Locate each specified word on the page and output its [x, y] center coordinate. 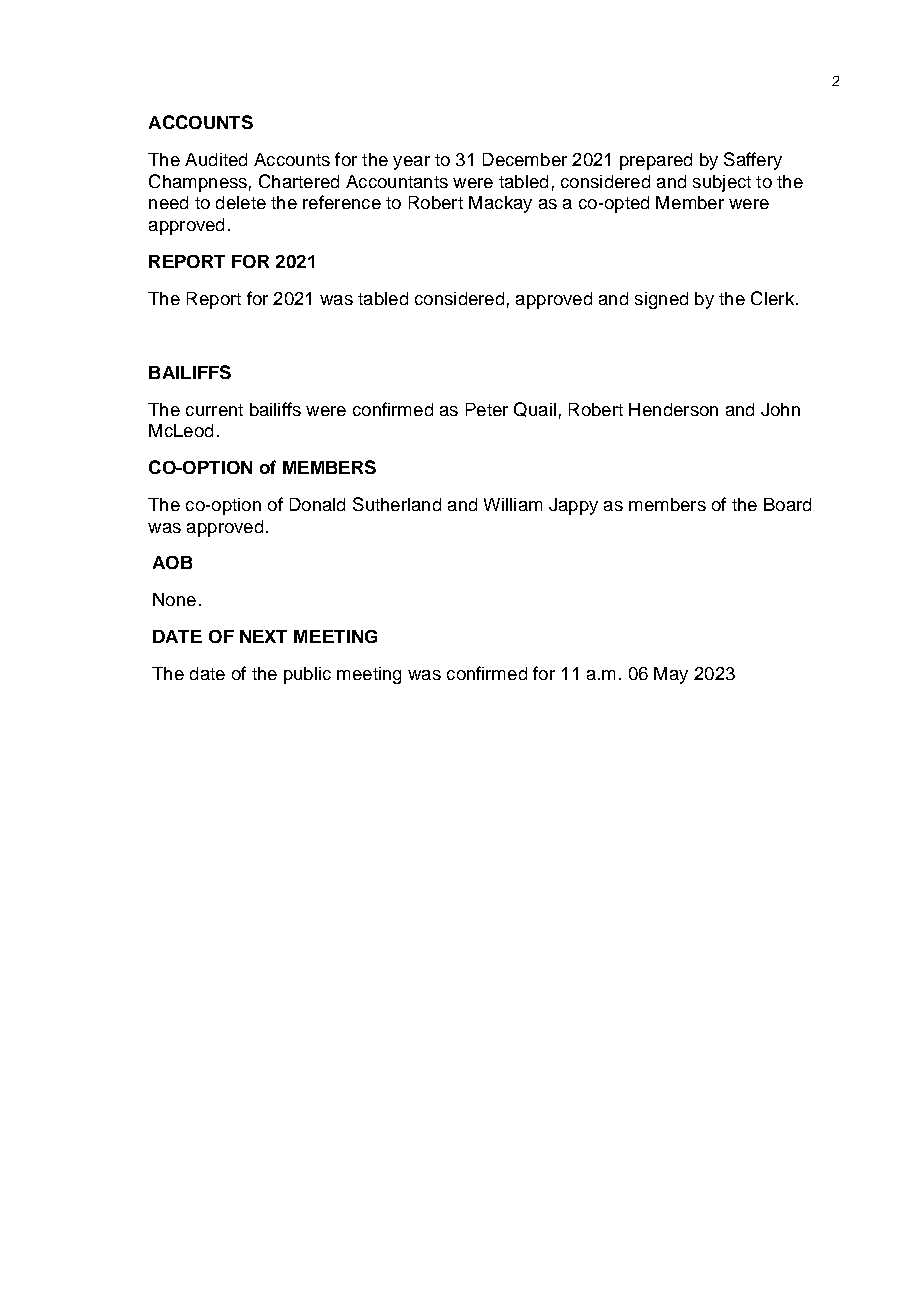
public [307, 675]
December [525, 159]
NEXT [263, 636]
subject [722, 183]
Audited [216, 159]
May [671, 675]
